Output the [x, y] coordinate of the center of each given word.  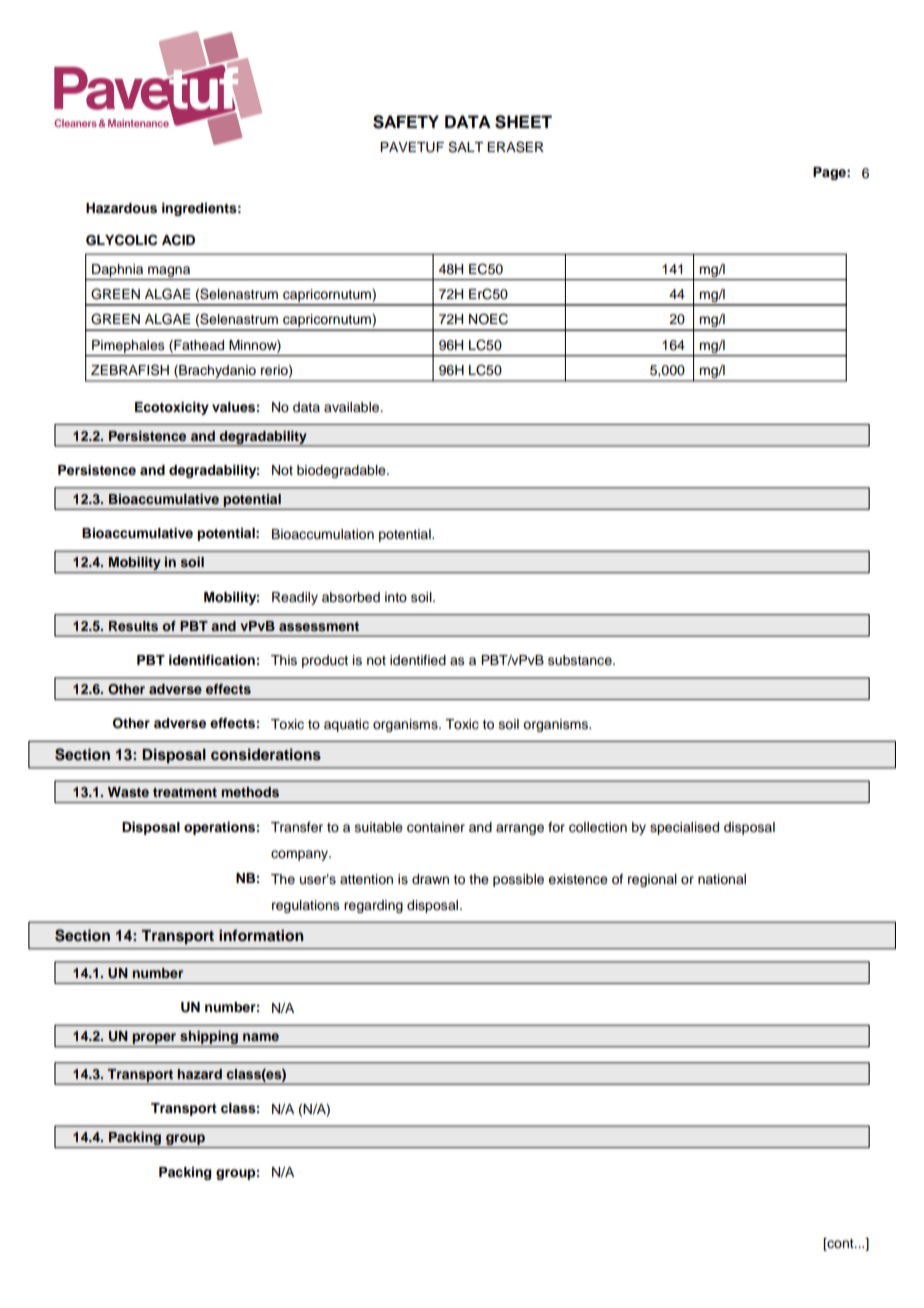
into [396, 597]
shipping [209, 1039]
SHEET [523, 122]
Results [133, 626]
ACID [178, 240]
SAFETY [406, 122]
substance [581, 660]
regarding [373, 906]
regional [652, 880]
